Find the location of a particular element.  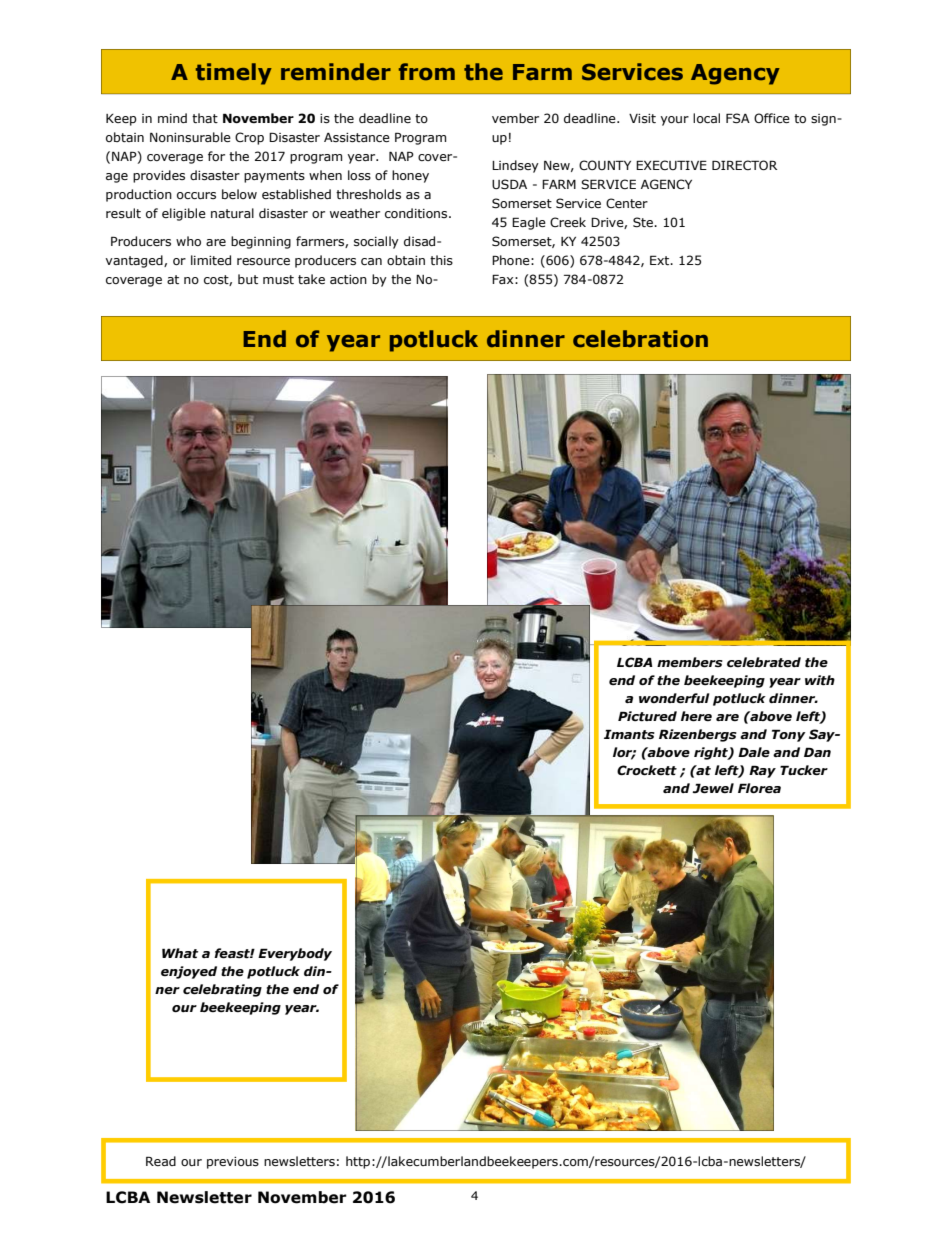

What is located at coordinates (180, 953).
